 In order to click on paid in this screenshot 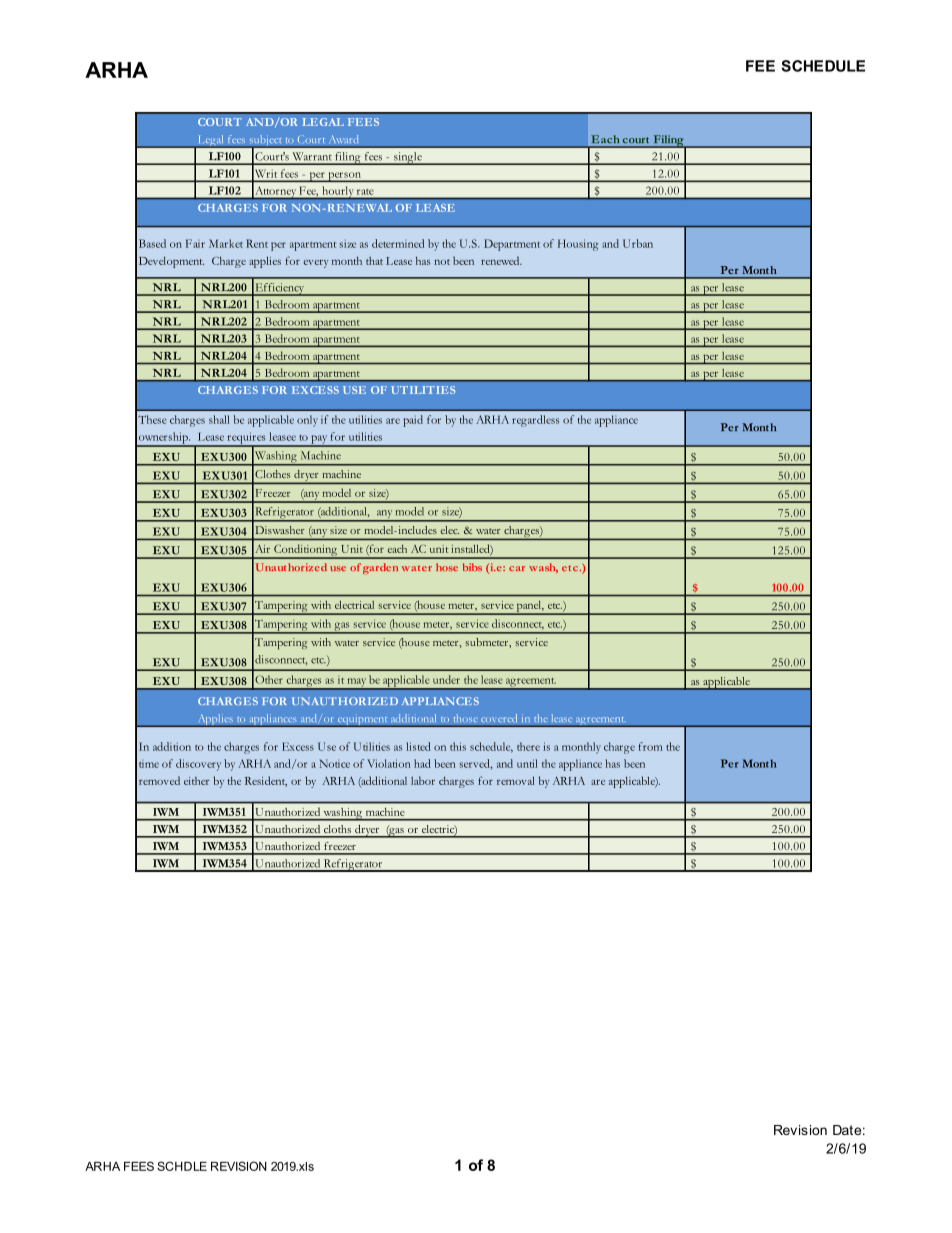, I will do `click(413, 421)`.
